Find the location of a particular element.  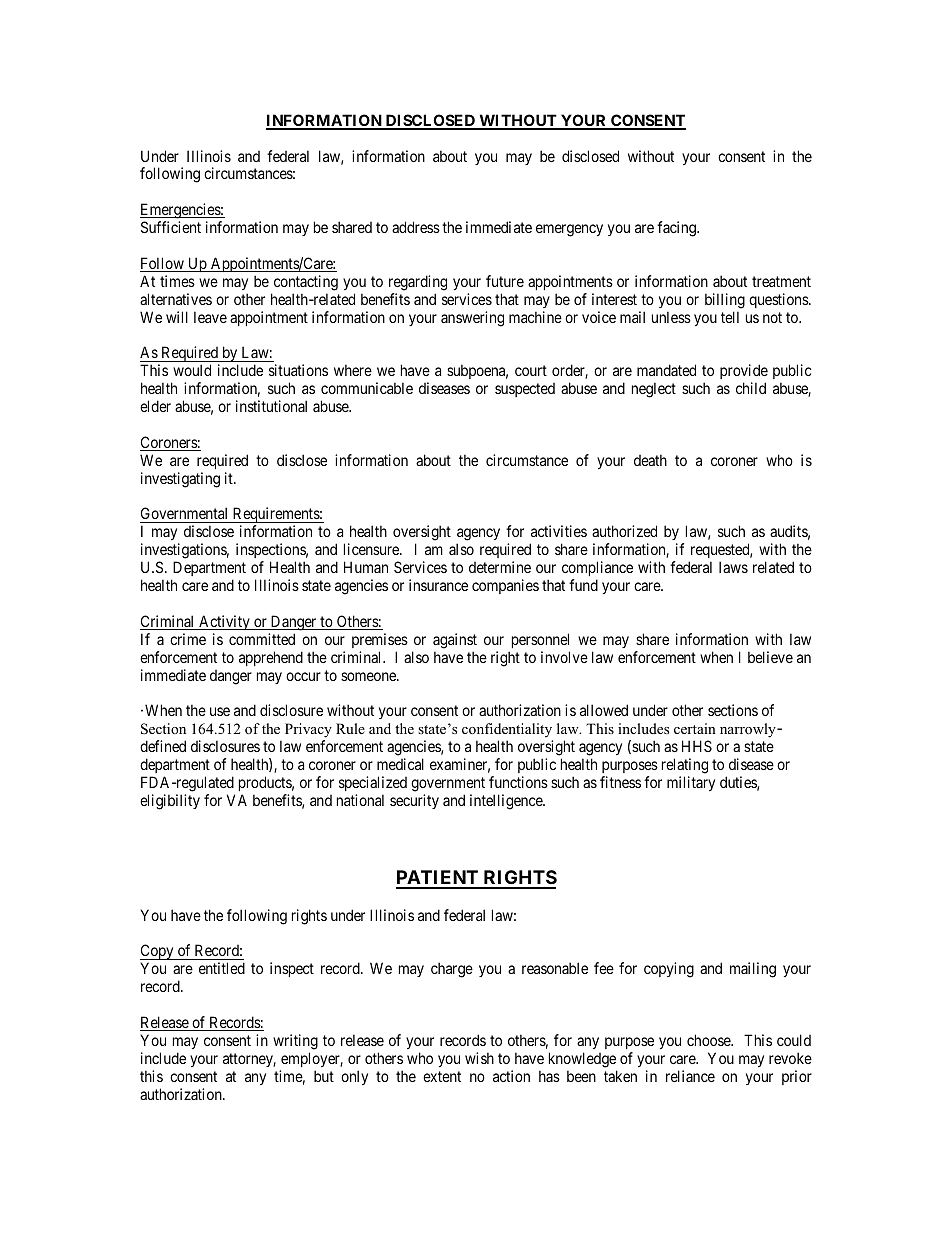

wish is located at coordinates (479, 1058).
